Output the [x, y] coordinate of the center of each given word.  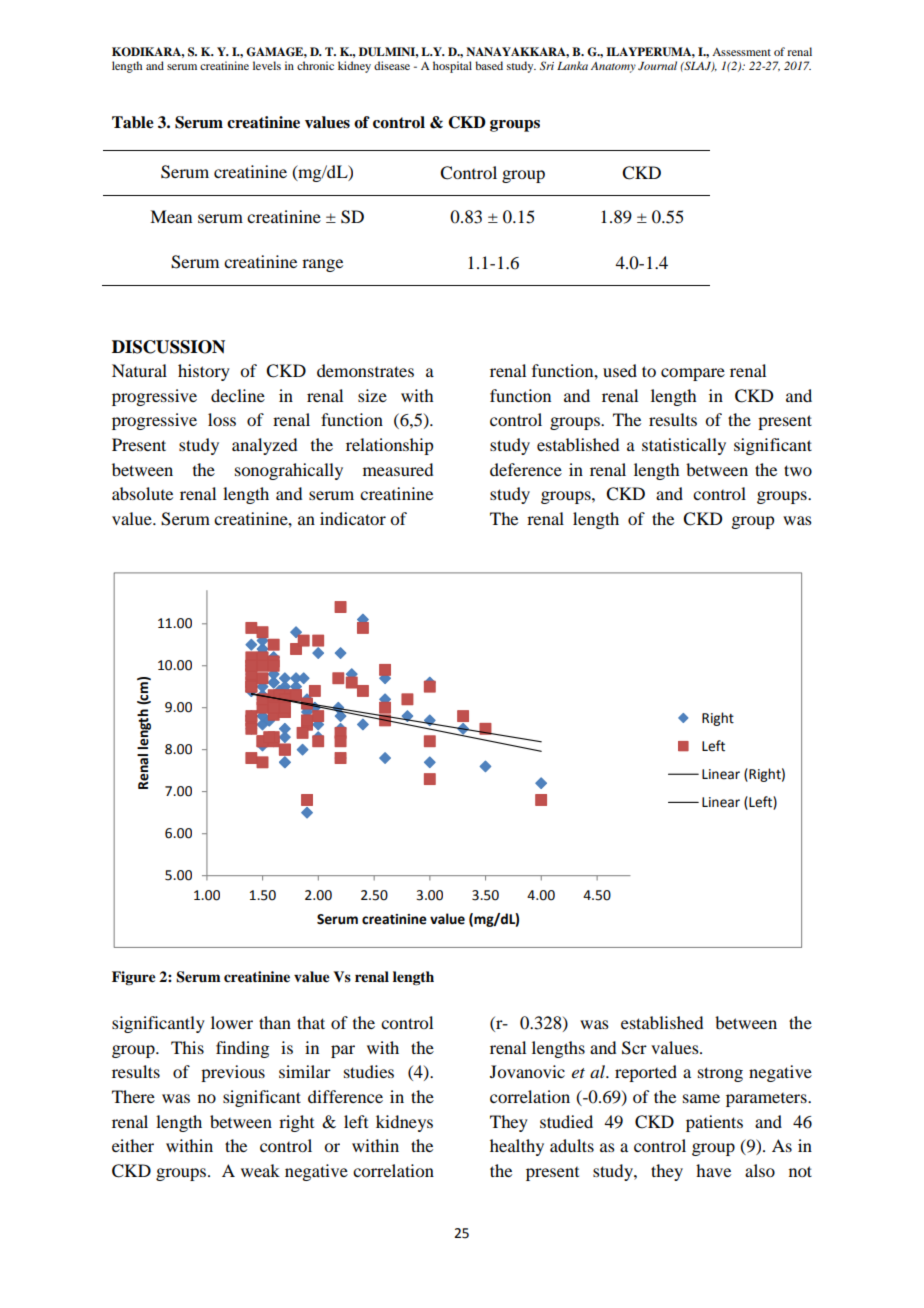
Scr [634, 1048]
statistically [684, 446]
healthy [517, 1147]
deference [526, 469]
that [311, 1022]
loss [222, 419]
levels [267, 65]
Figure [134, 978]
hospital [452, 67]
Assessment [741, 52]
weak [260, 1170]
